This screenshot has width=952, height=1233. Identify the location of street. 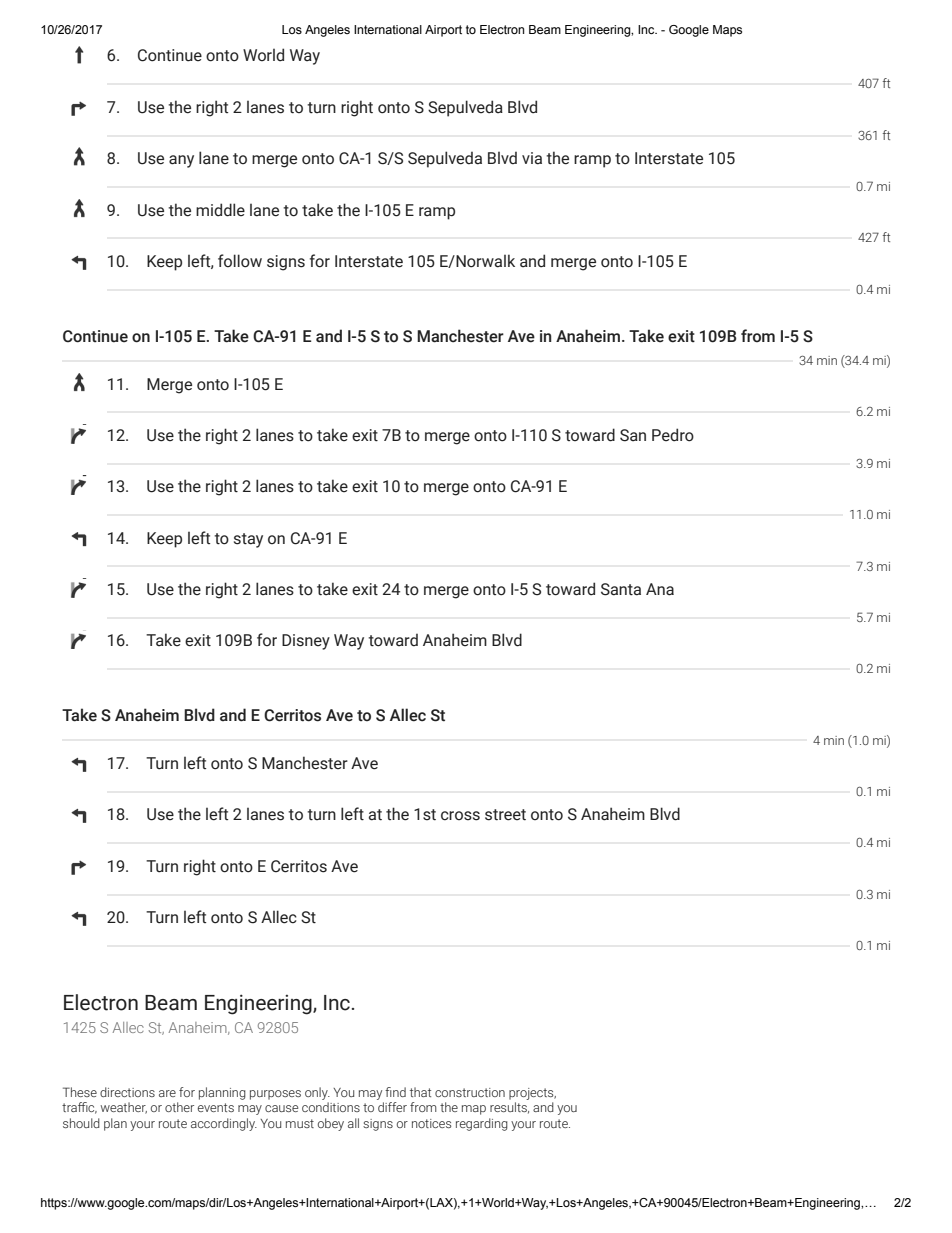
(505, 815).
